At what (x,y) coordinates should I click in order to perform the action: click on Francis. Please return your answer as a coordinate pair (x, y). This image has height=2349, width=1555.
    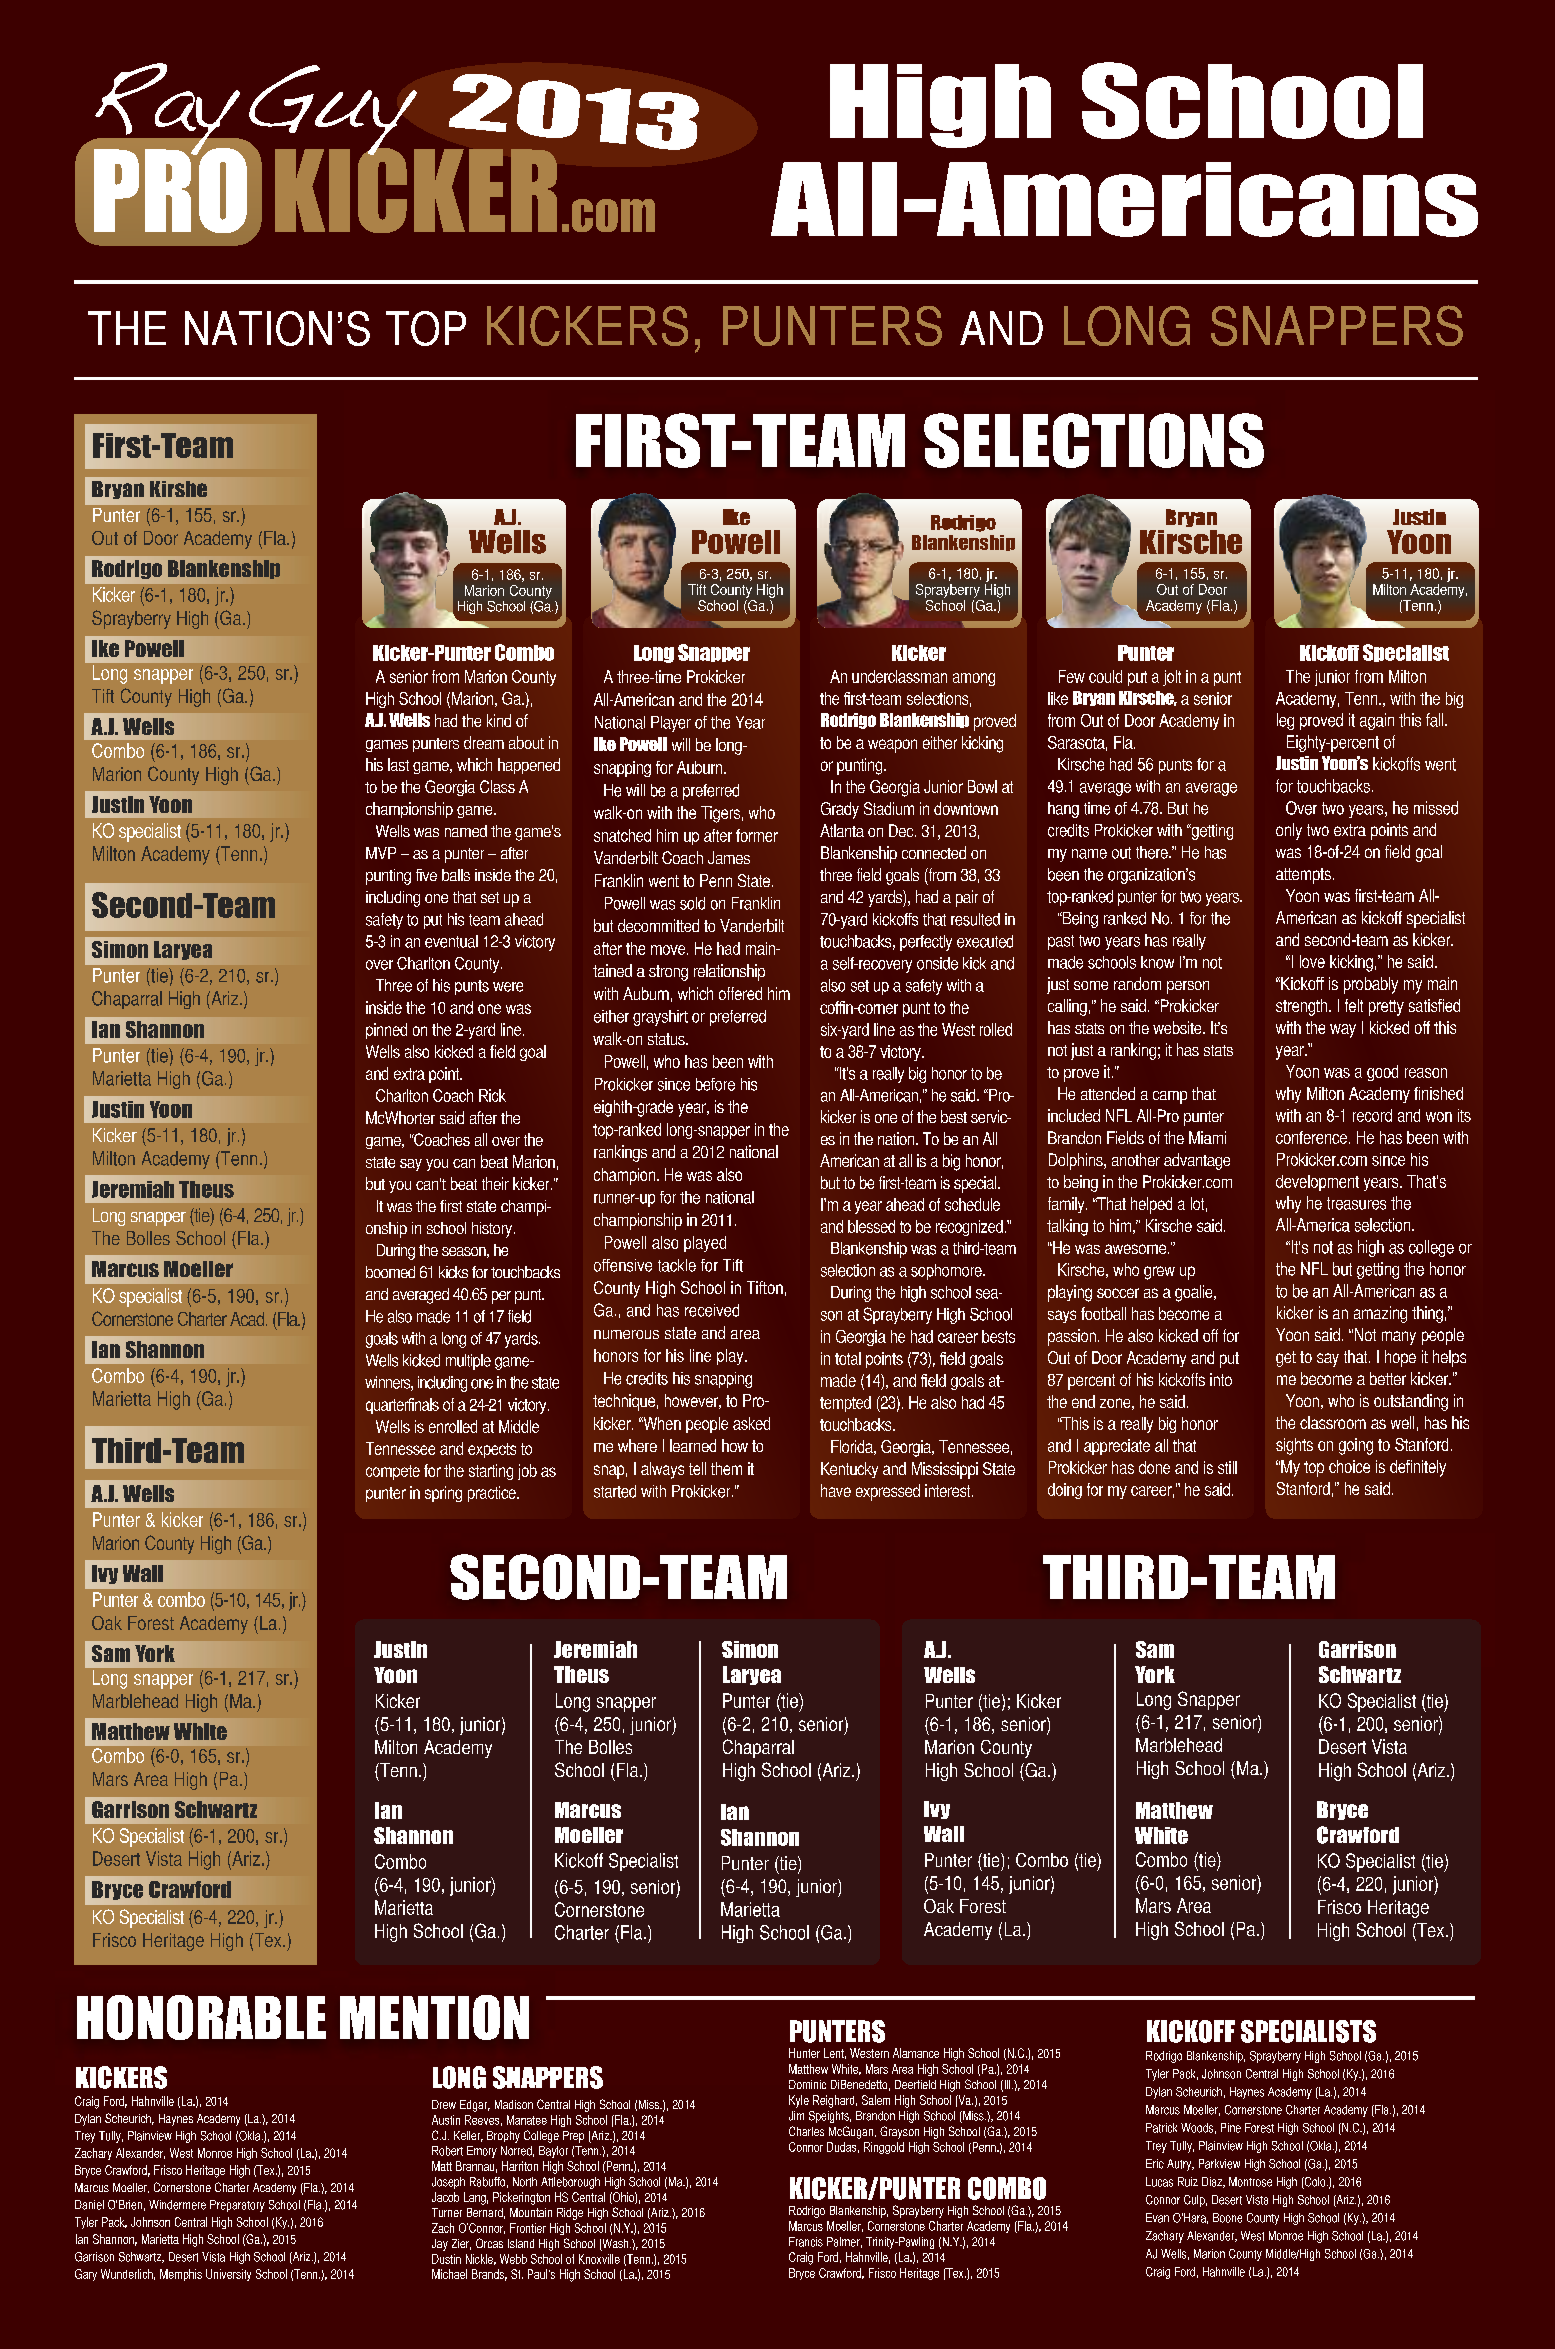
    Looking at the image, I should click on (806, 2242).
